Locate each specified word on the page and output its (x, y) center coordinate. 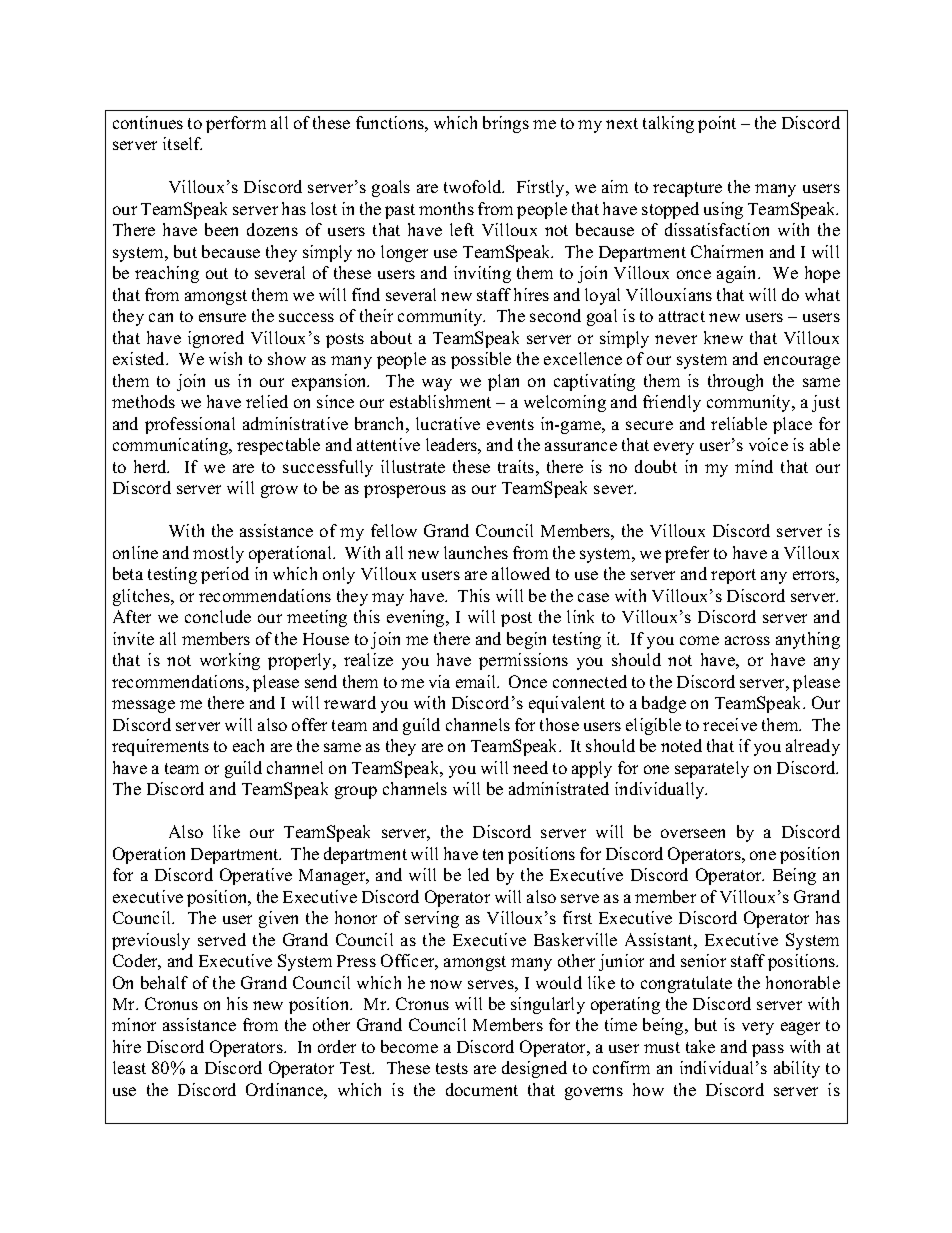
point (717, 124)
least (129, 1067)
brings (506, 124)
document (482, 1089)
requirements (160, 747)
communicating (172, 446)
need (530, 767)
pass (768, 1050)
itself (182, 143)
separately (712, 769)
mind (754, 466)
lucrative (448, 423)
